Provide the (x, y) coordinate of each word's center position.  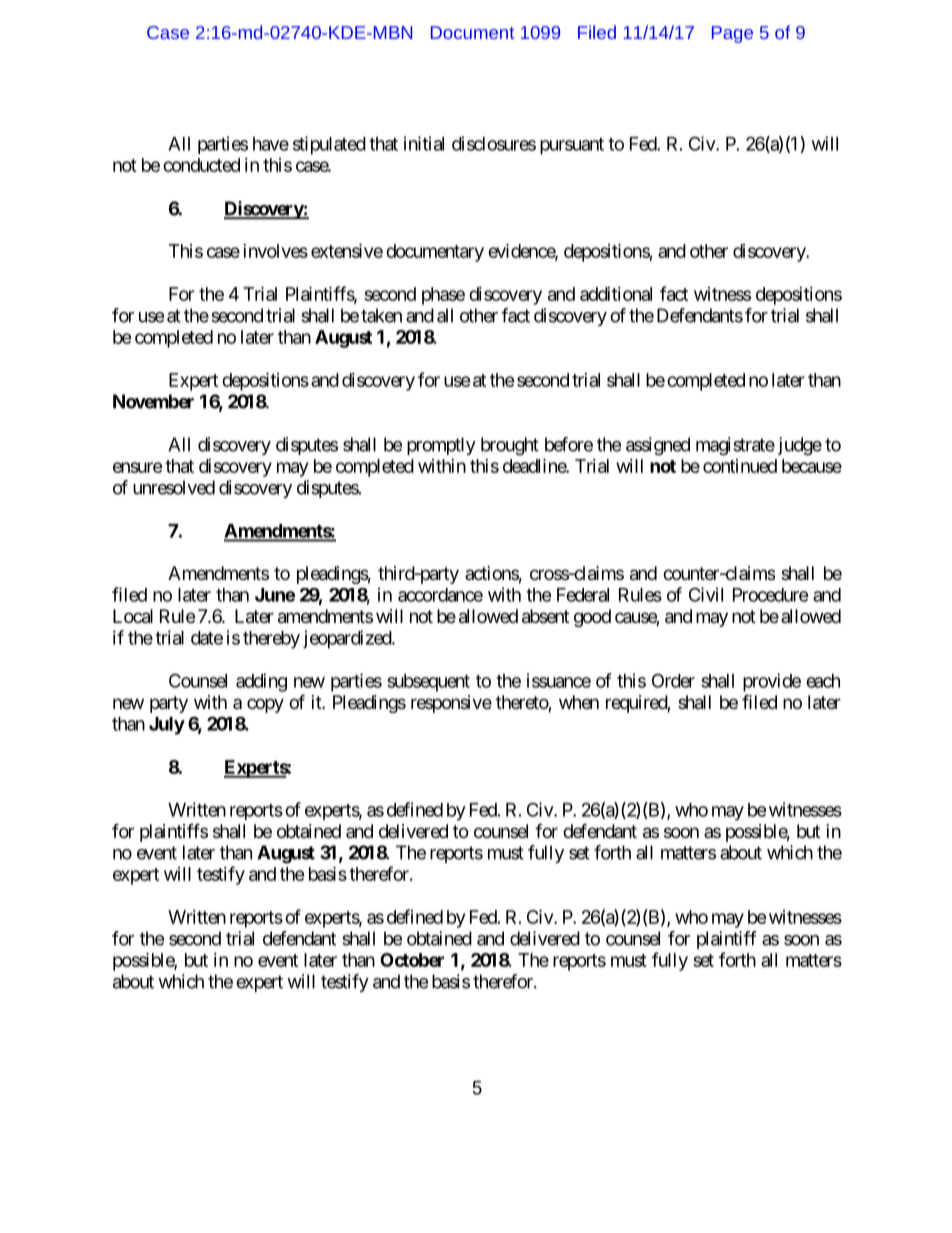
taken (381, 315)
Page (732, 34)
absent (545, 616)
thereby (271, 640)
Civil (706, 594)
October (412, 960)
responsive (451, 704)
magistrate (735, 446)
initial (424, 143)
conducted (201, 165)
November (153, 401)
